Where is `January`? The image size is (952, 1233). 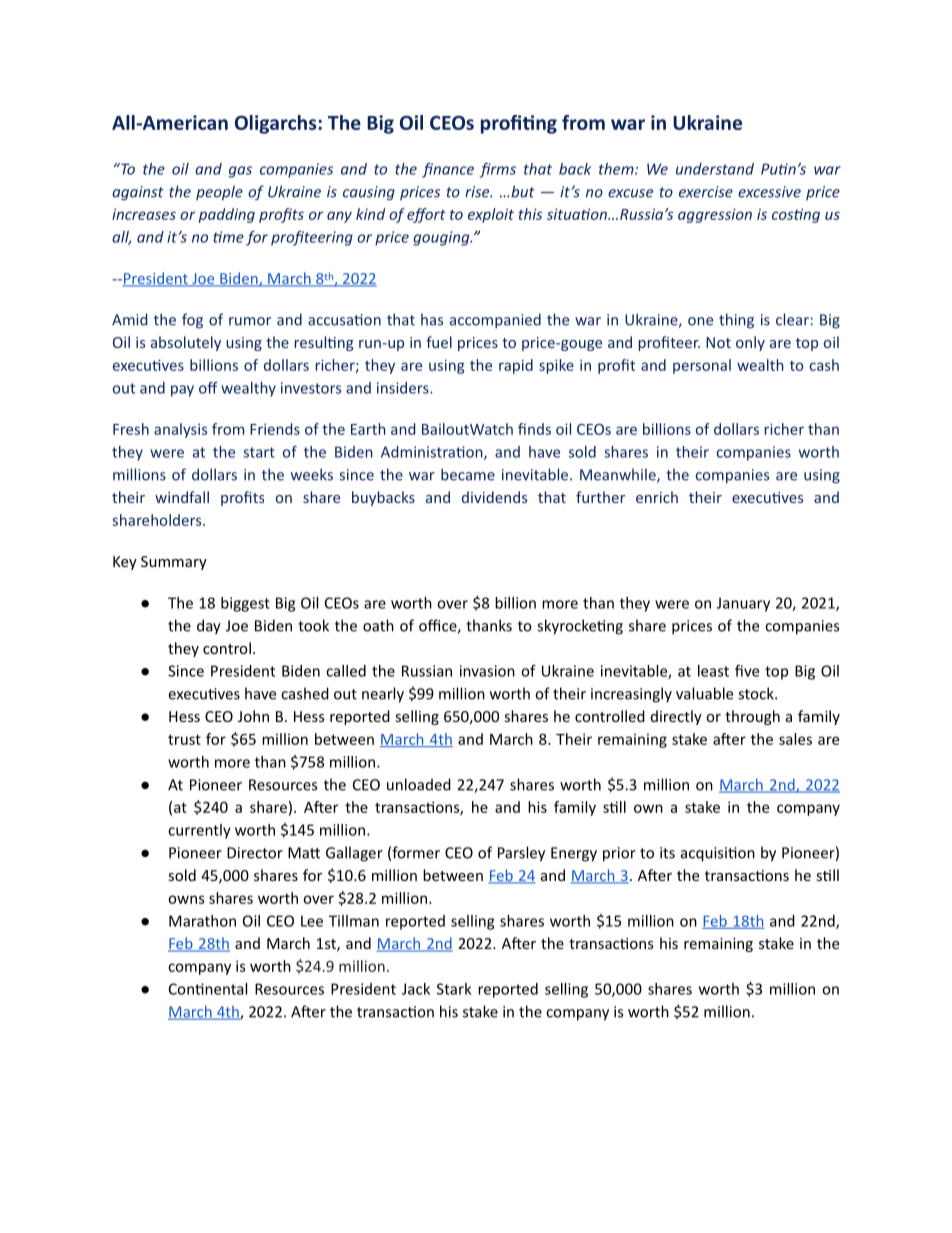 January is located at coordinates (743, 604).
